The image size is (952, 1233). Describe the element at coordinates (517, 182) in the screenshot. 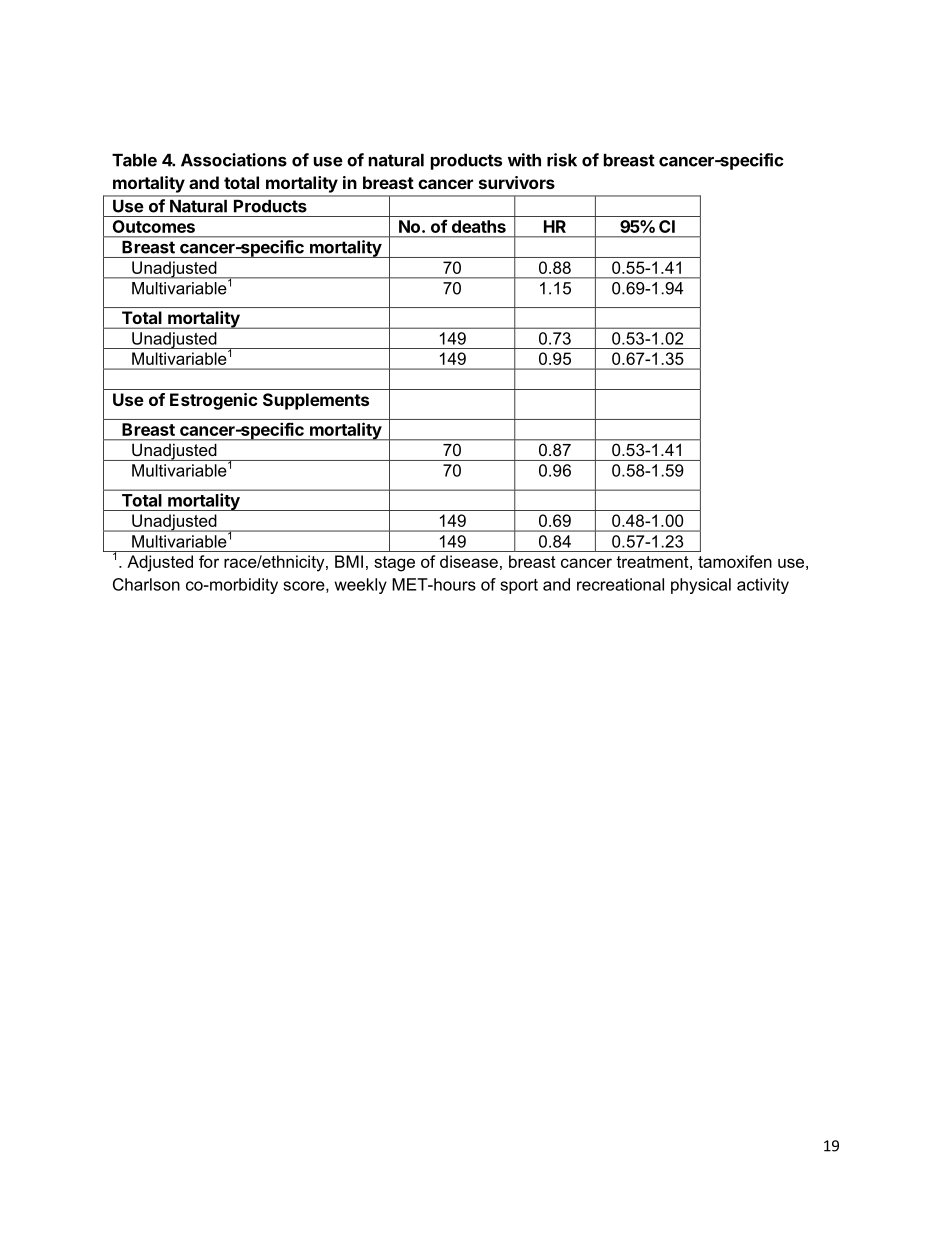

I see `survivors` at that location.
